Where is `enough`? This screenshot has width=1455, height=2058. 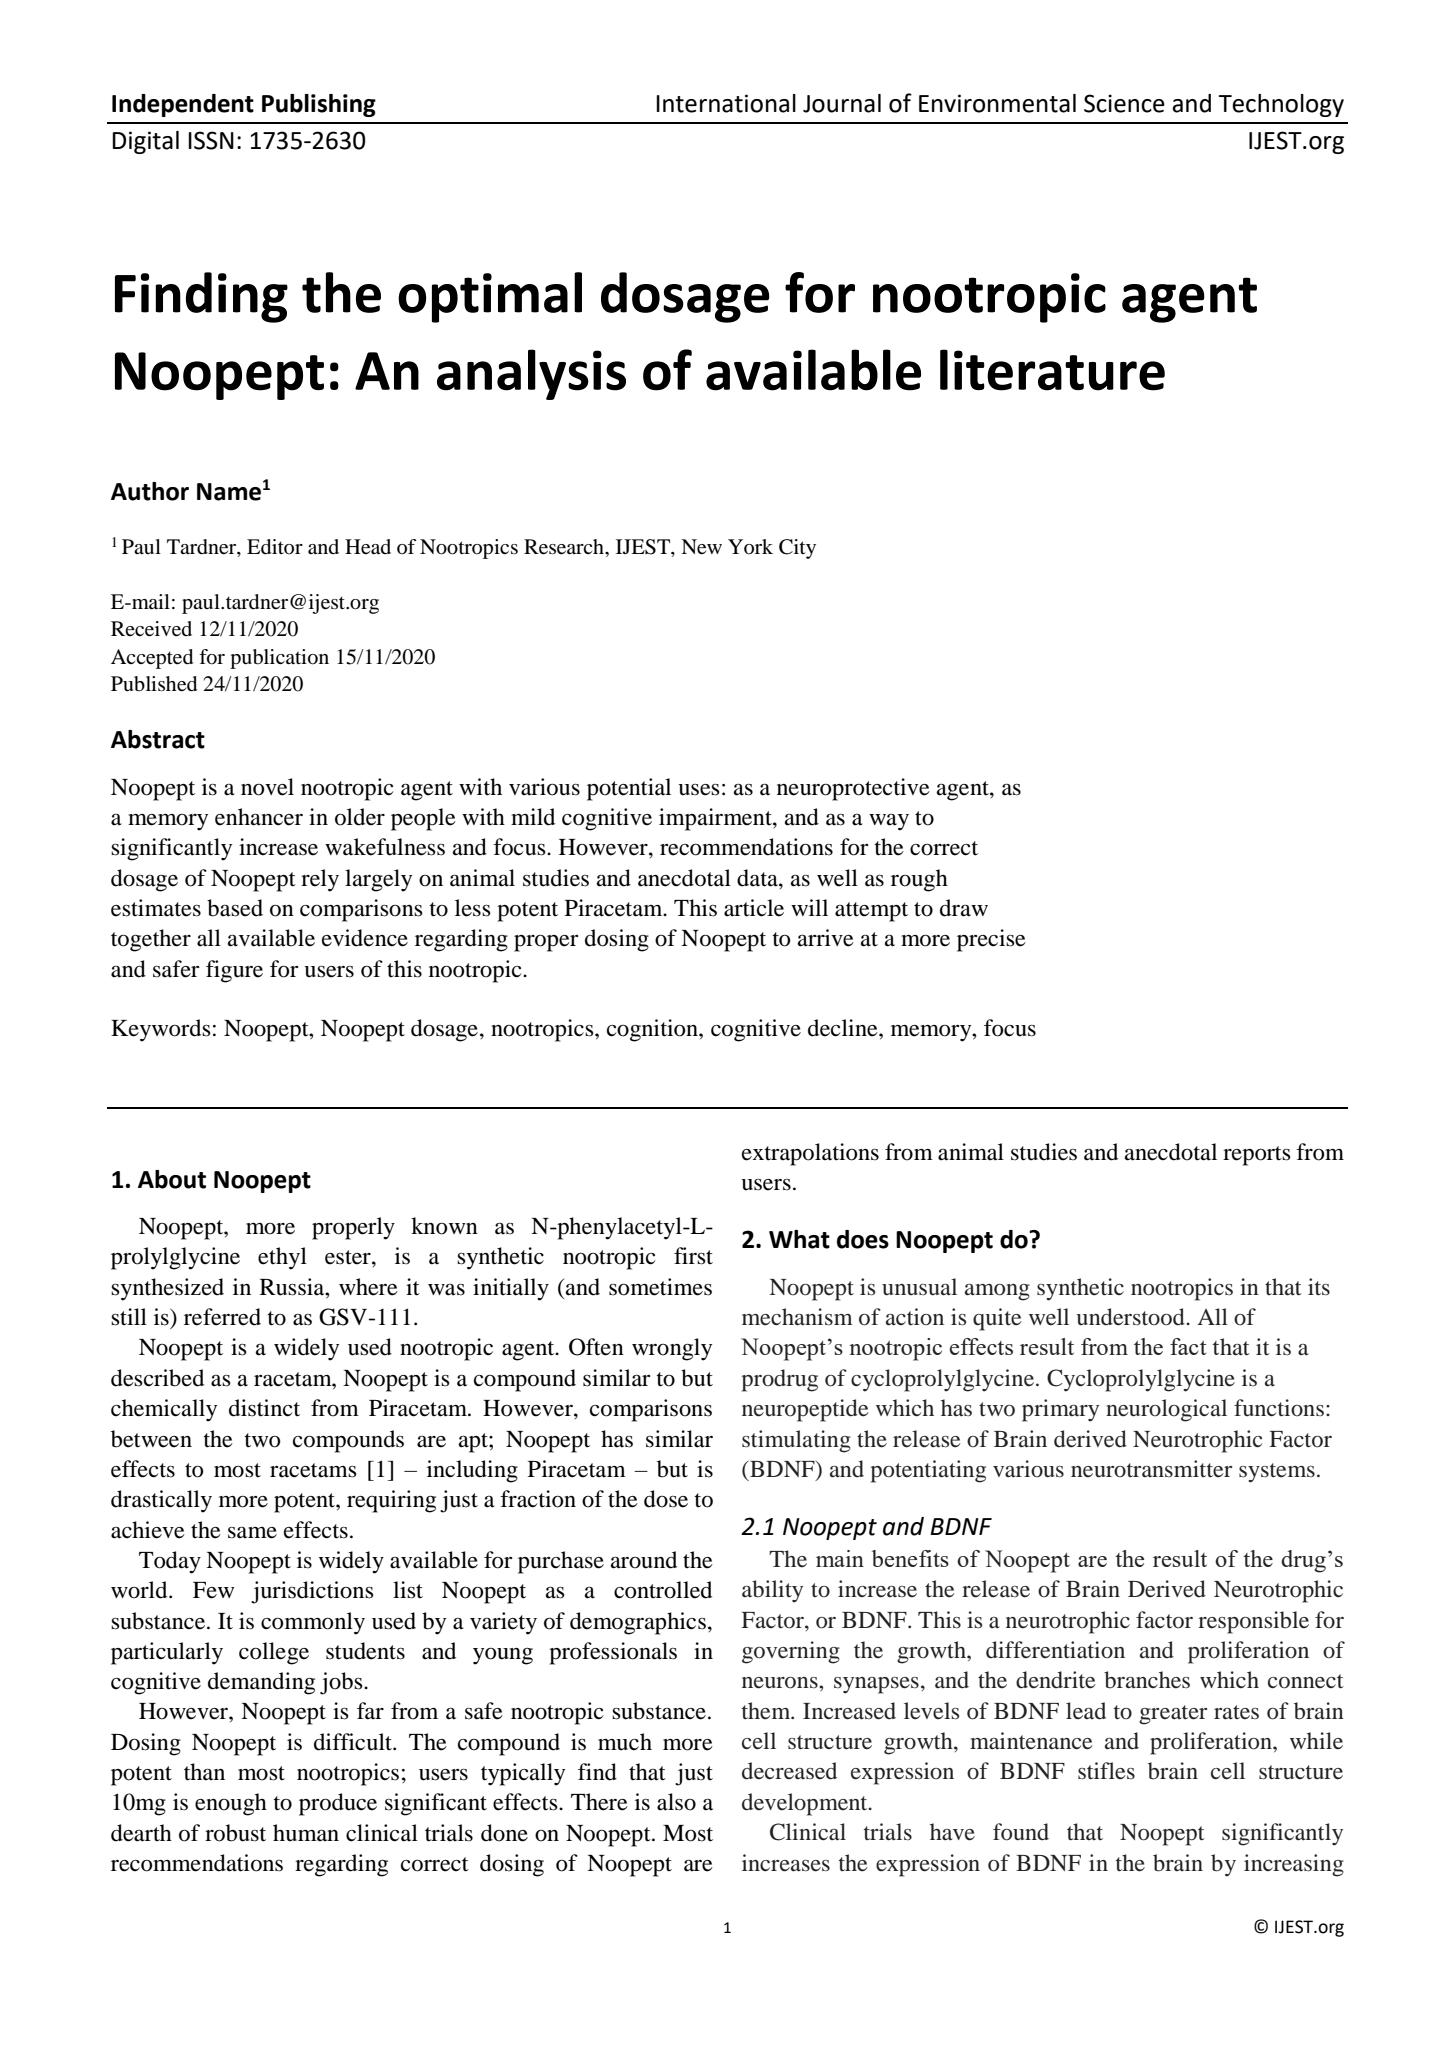 enough is located at coordinates (231, 1804).
